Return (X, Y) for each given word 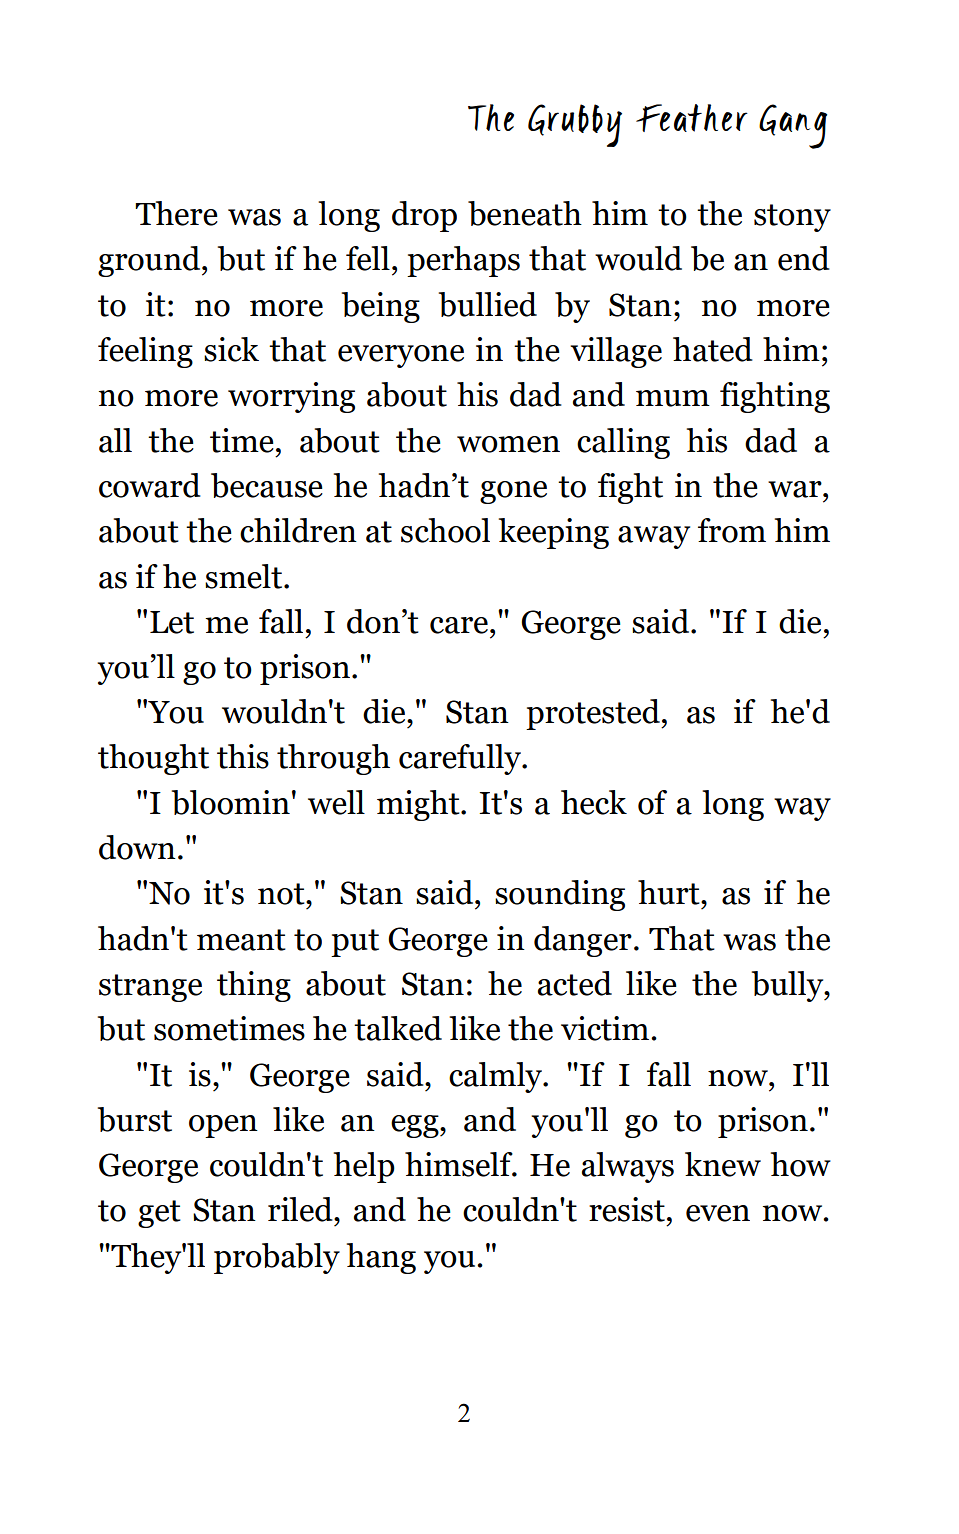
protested (594, 714)
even (718, 1213)
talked (398, 1028)
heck (594, 802)
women (508, 444)
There (176, 213)
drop (424, 216)
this (243, 756)
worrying (291, 397)
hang (381, 1258)
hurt (670, 892)
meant (241, 940)
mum (673, 398)
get (159, 1214)
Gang (793, 126)
